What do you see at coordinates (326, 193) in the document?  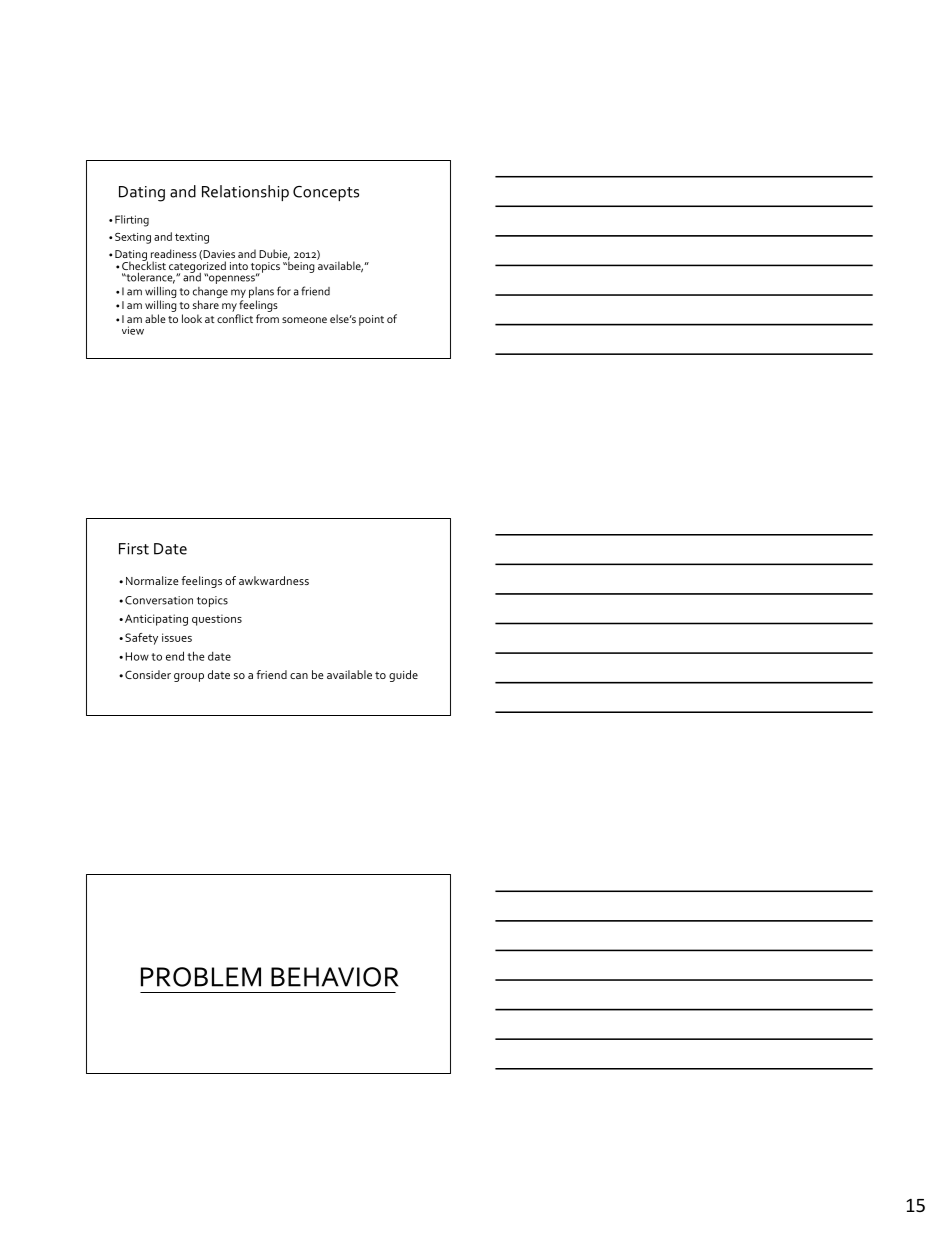 I see `Concepts` at bounding box center [326, 193].
